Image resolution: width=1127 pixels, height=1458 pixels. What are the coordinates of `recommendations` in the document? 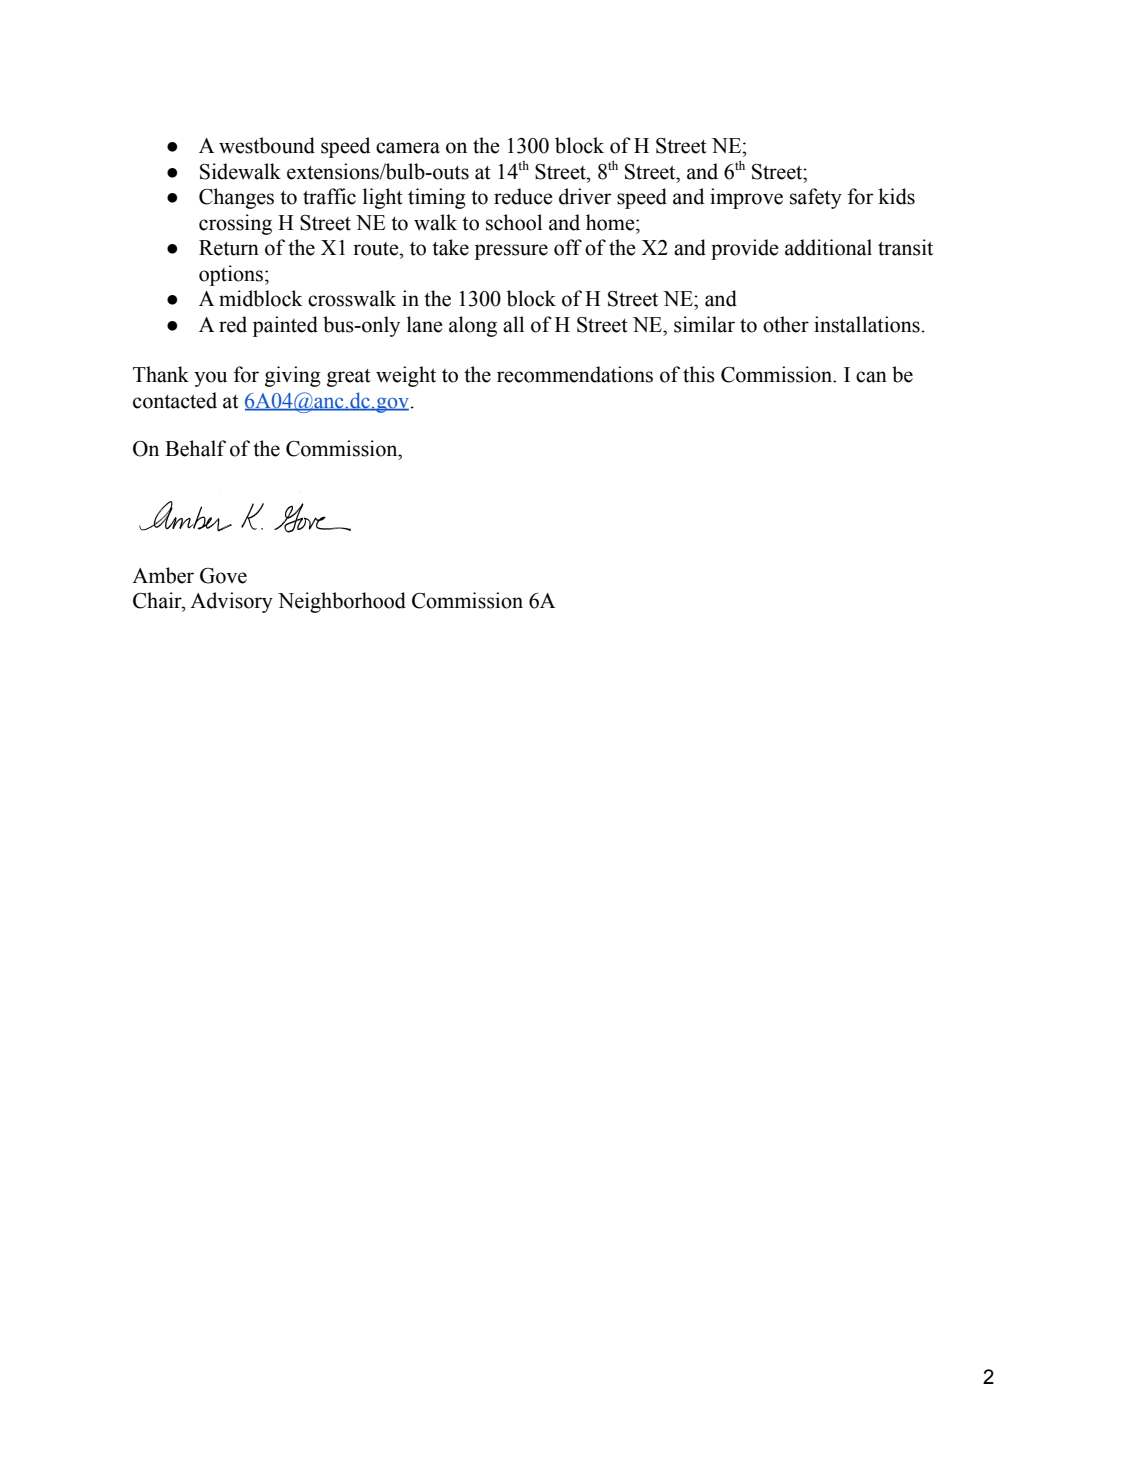 It's located at (575, 374).
